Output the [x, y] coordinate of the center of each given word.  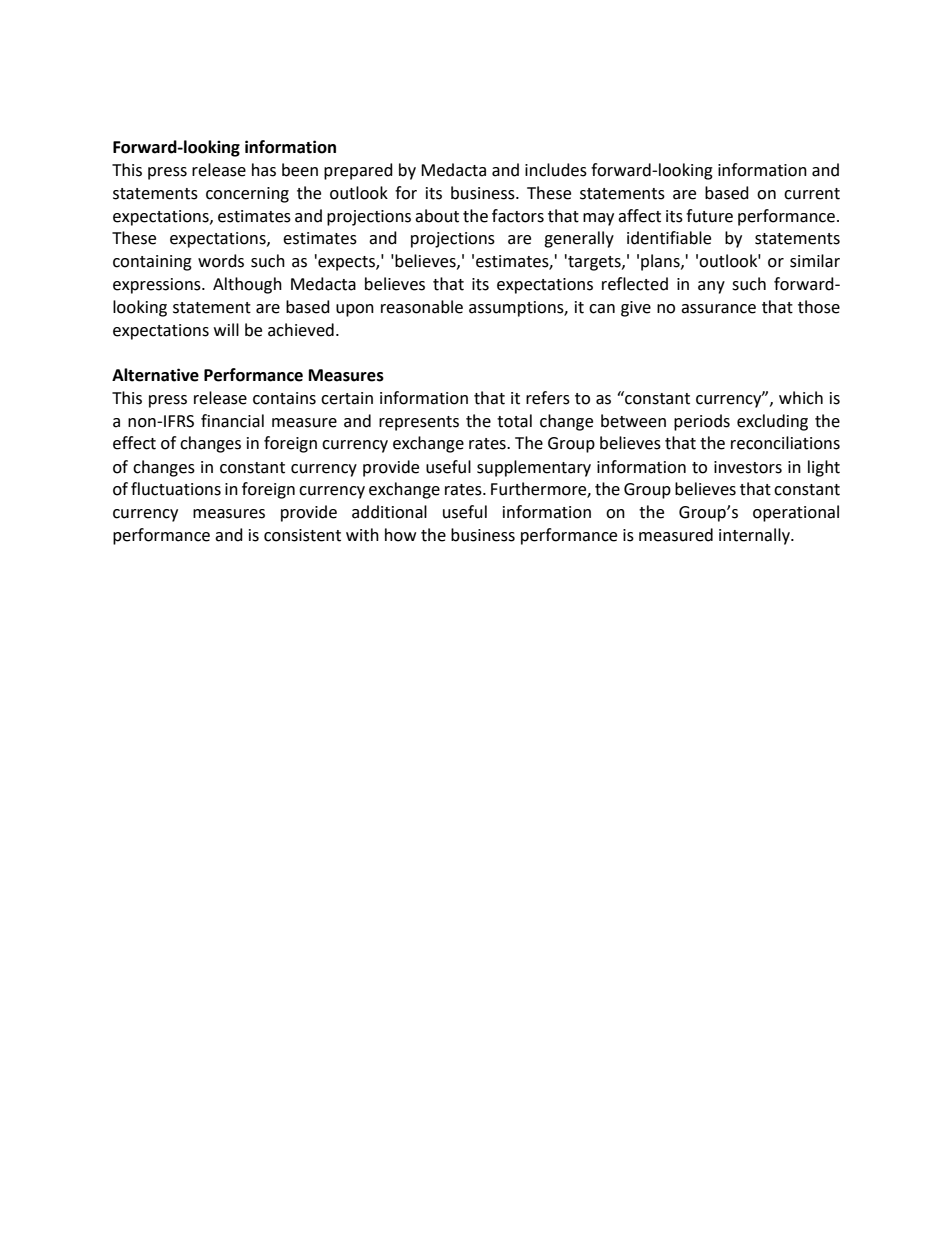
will [226, 329]
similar [815, 261]
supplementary [534, 468]
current [812, 194]
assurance [718, 309]
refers [548, 398]
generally [579, 239]
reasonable [422, 307]
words [221, 261]
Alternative [155, 375]
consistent [302, 535]
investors [748, 467]
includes [556, 170]
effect [134, 443]
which [801, 398]
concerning [247, 195]
